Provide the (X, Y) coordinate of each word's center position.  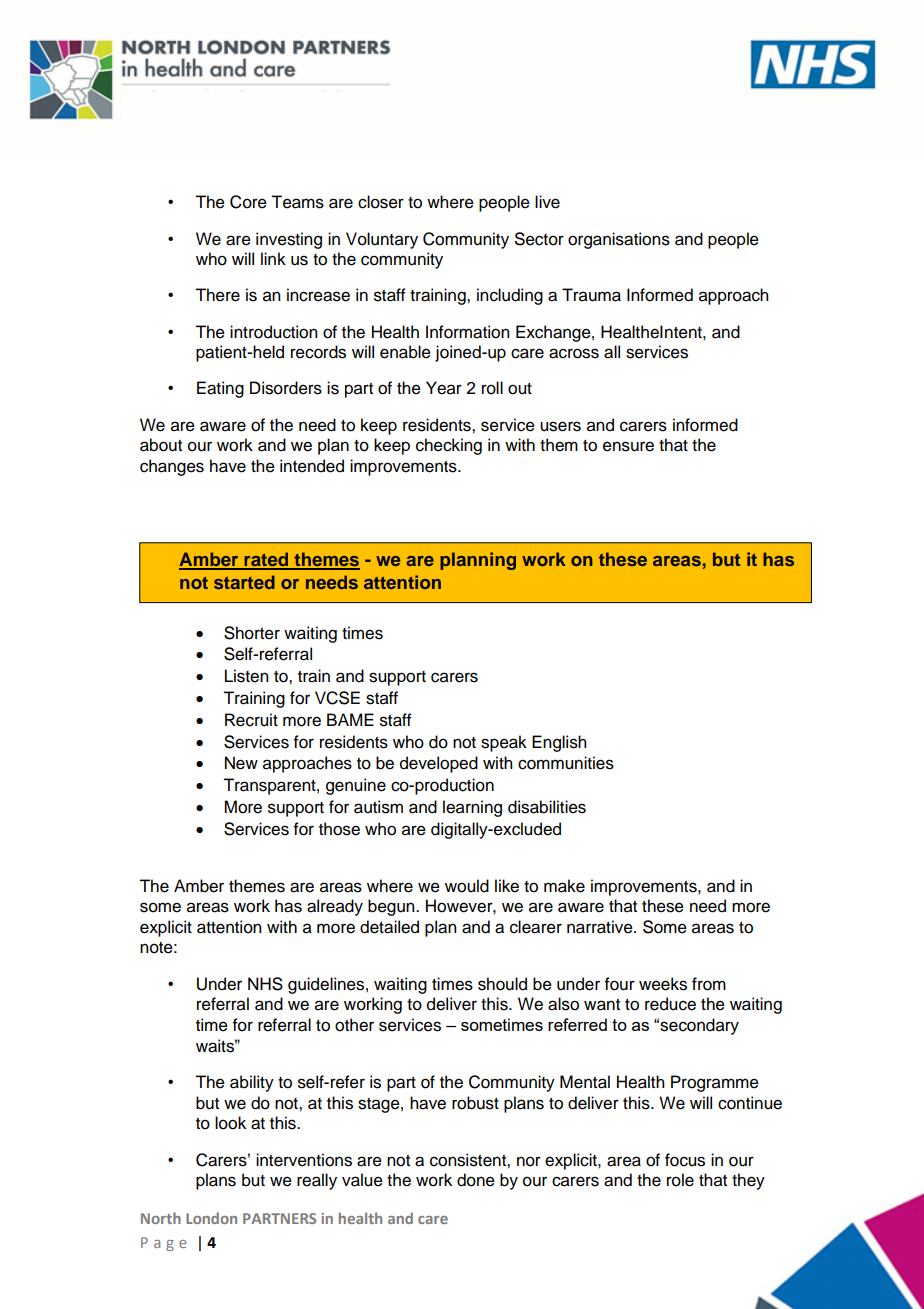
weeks (663, 984)
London (211, 1218)
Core (248, 202)
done (476, 1180)
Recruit (251, 720)
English (559, 743)
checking (449, 446)
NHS (265, 984)
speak (504, 743)
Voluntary (382, 240)
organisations (619, 240)
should (502, 984)
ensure (628, 446)
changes (172, 467)
